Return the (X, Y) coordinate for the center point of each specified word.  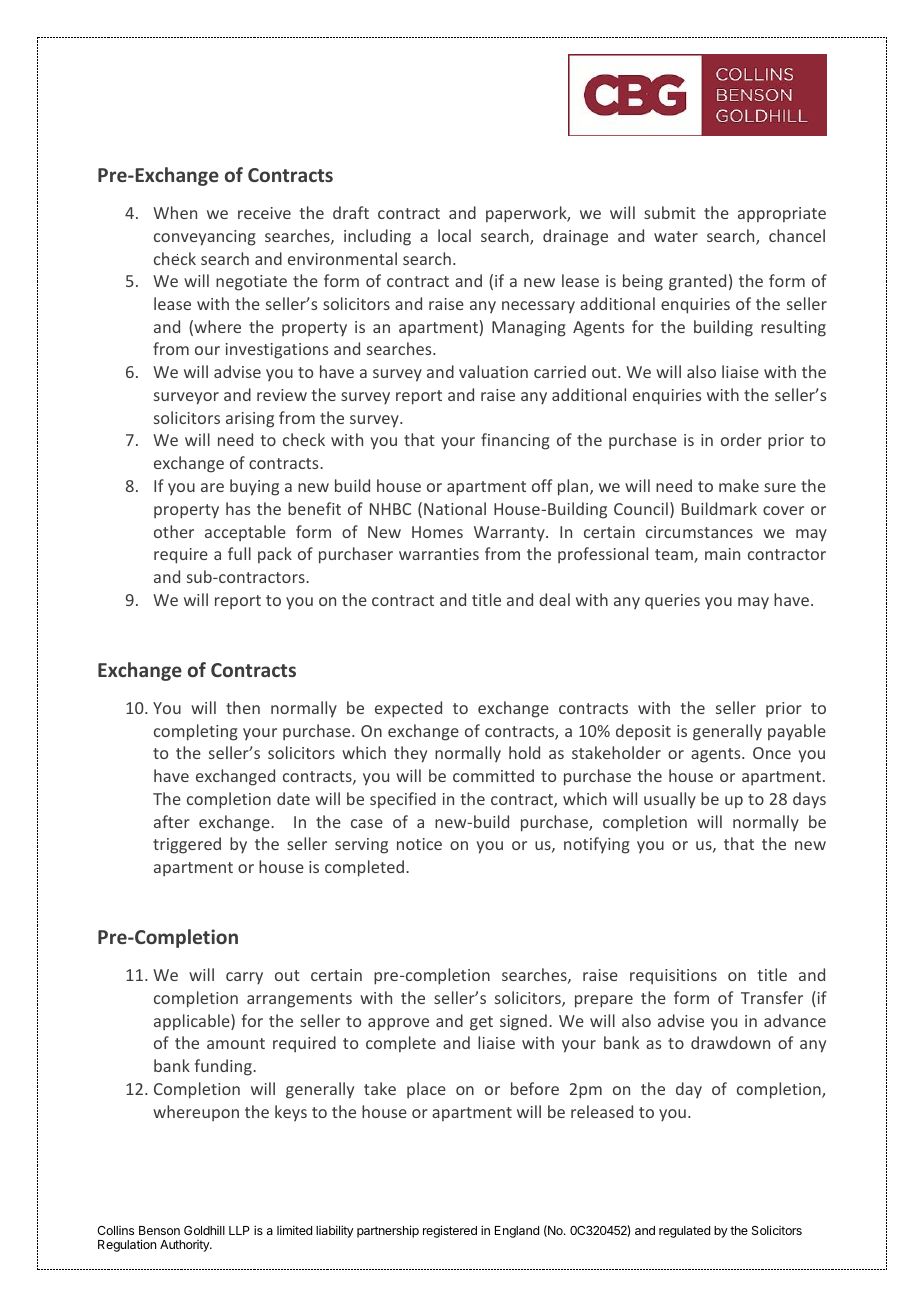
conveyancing (205, 238)
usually (670, 800)
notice (419, 844)
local (454, 235)
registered (450, 1231)
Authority (185, 1246)
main (722, 554)
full (239, 553)
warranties (439, 554)
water (676, 236)
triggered (187, 845)
